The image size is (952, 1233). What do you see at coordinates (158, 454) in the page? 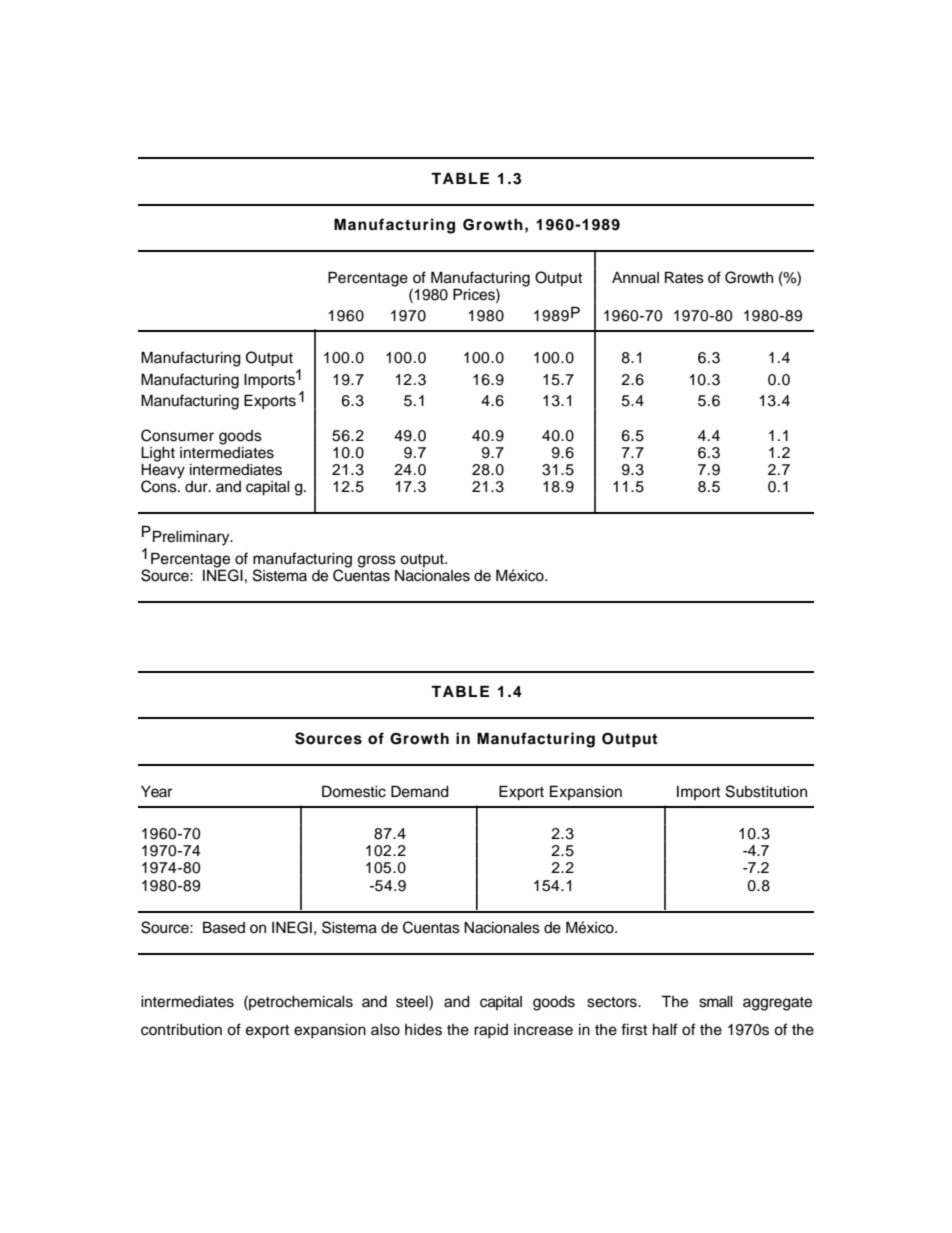
I see `Light` at bounding box center [158, 454].
